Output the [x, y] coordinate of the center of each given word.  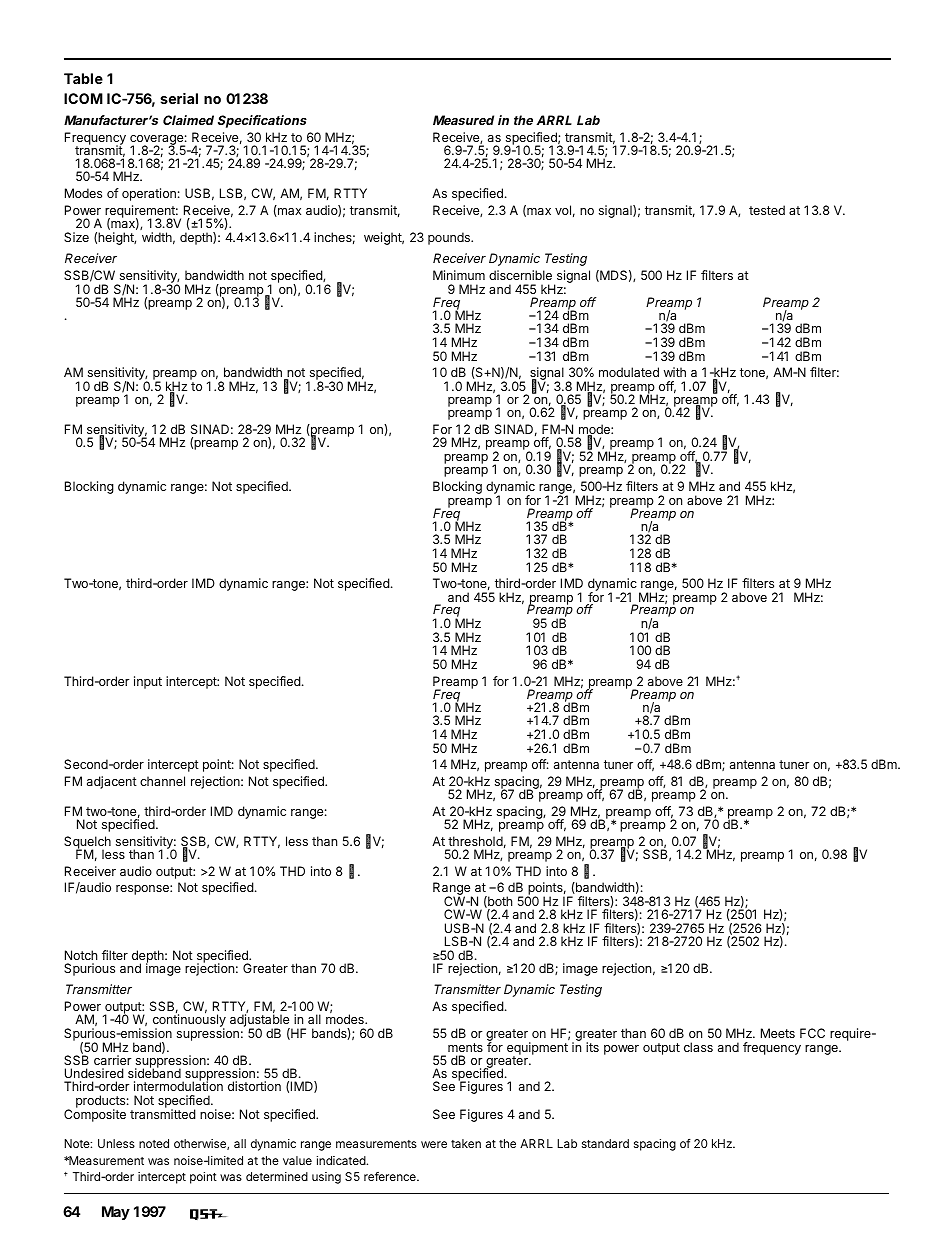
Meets [778, 1033]
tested [767, 210]
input [148, 682]
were [434, 1144]
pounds [450, 238]
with [675, 372]
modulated [629, 372]
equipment [537, 1049]
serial [179, 98]
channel [162, 781]
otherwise [201, 1144]
